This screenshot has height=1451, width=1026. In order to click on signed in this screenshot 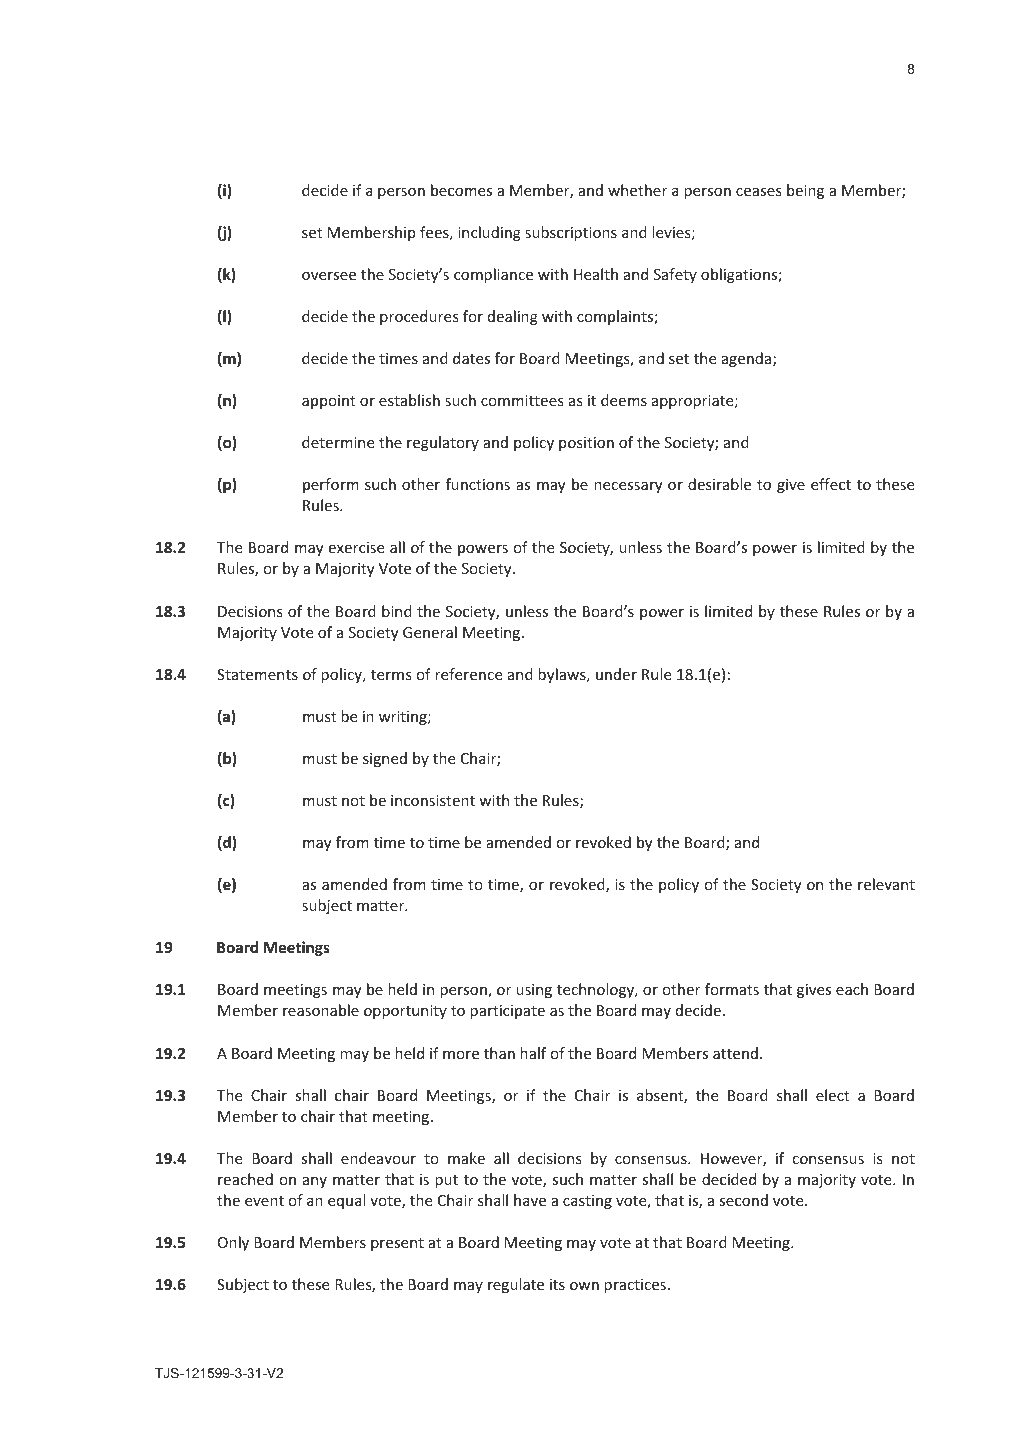, I will do `click(385, 759)`.
